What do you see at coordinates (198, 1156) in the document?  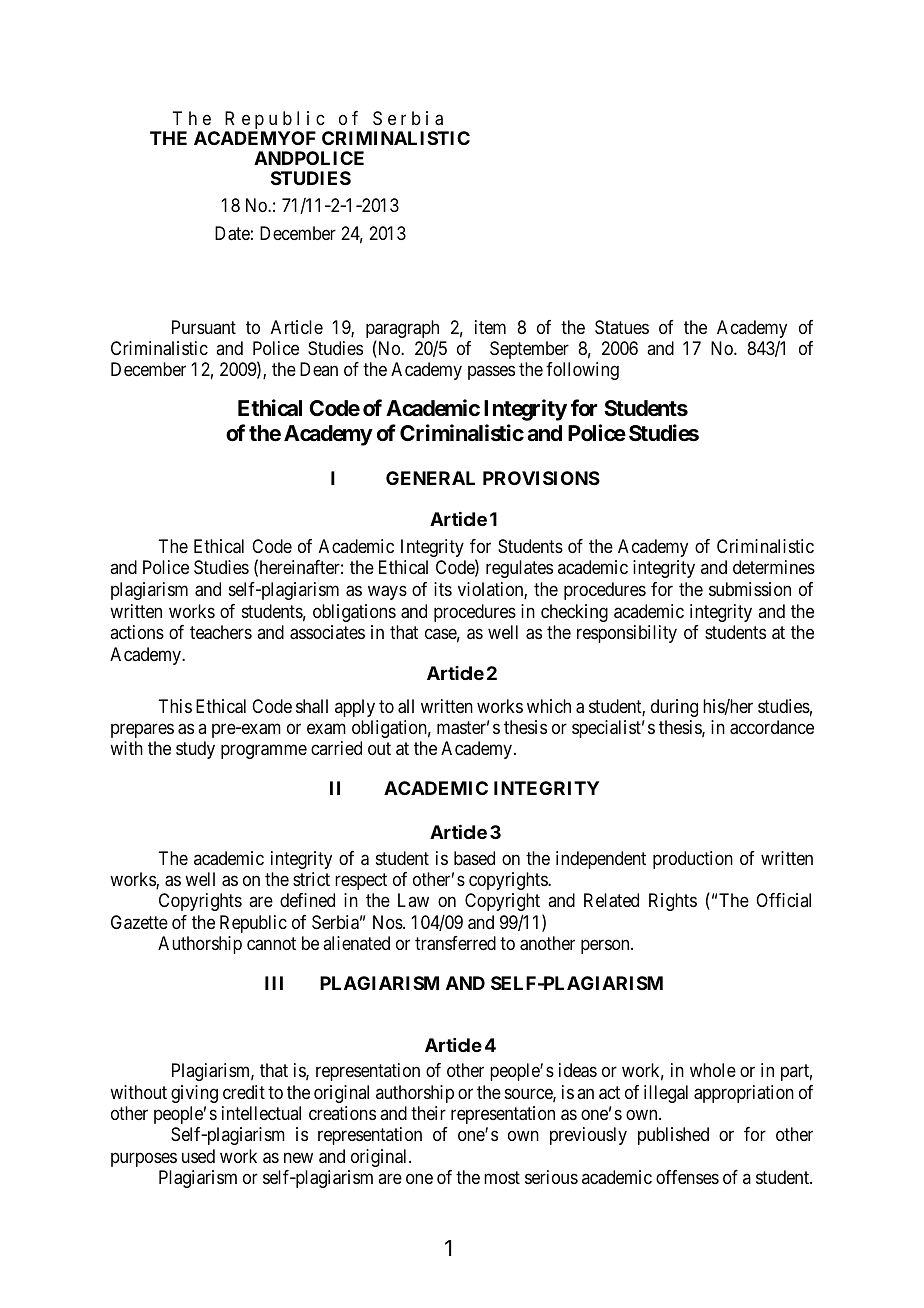 I see `used` at bounding box center [198, 1156].
